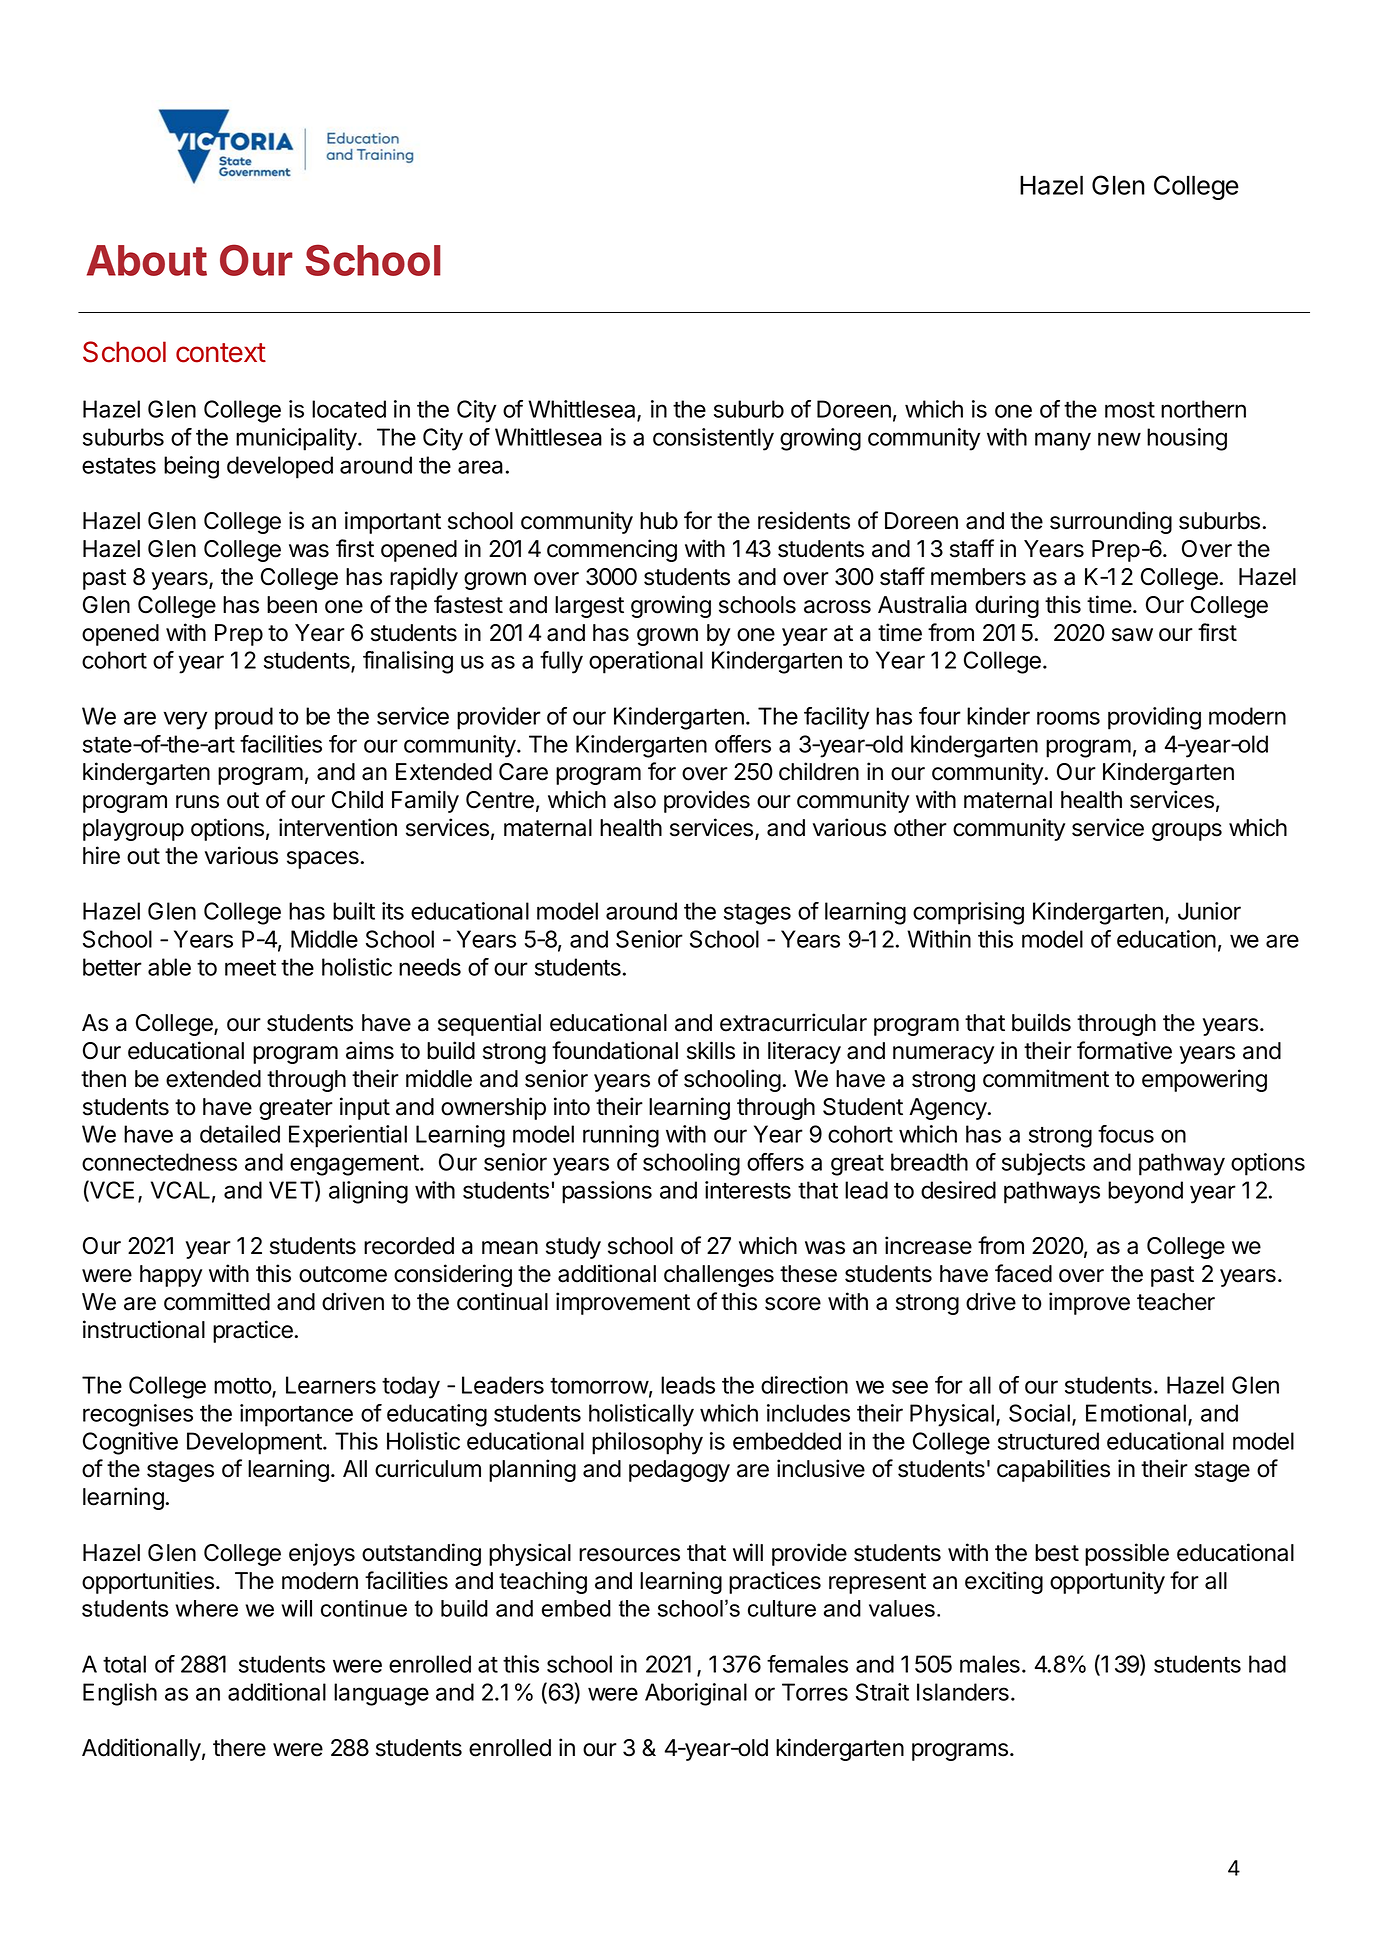 The width and height of the document is (1383, 1956). What do you see at coordinates (239, 1748) in the document?
I see `there` at bounding box center [239, 1748].
